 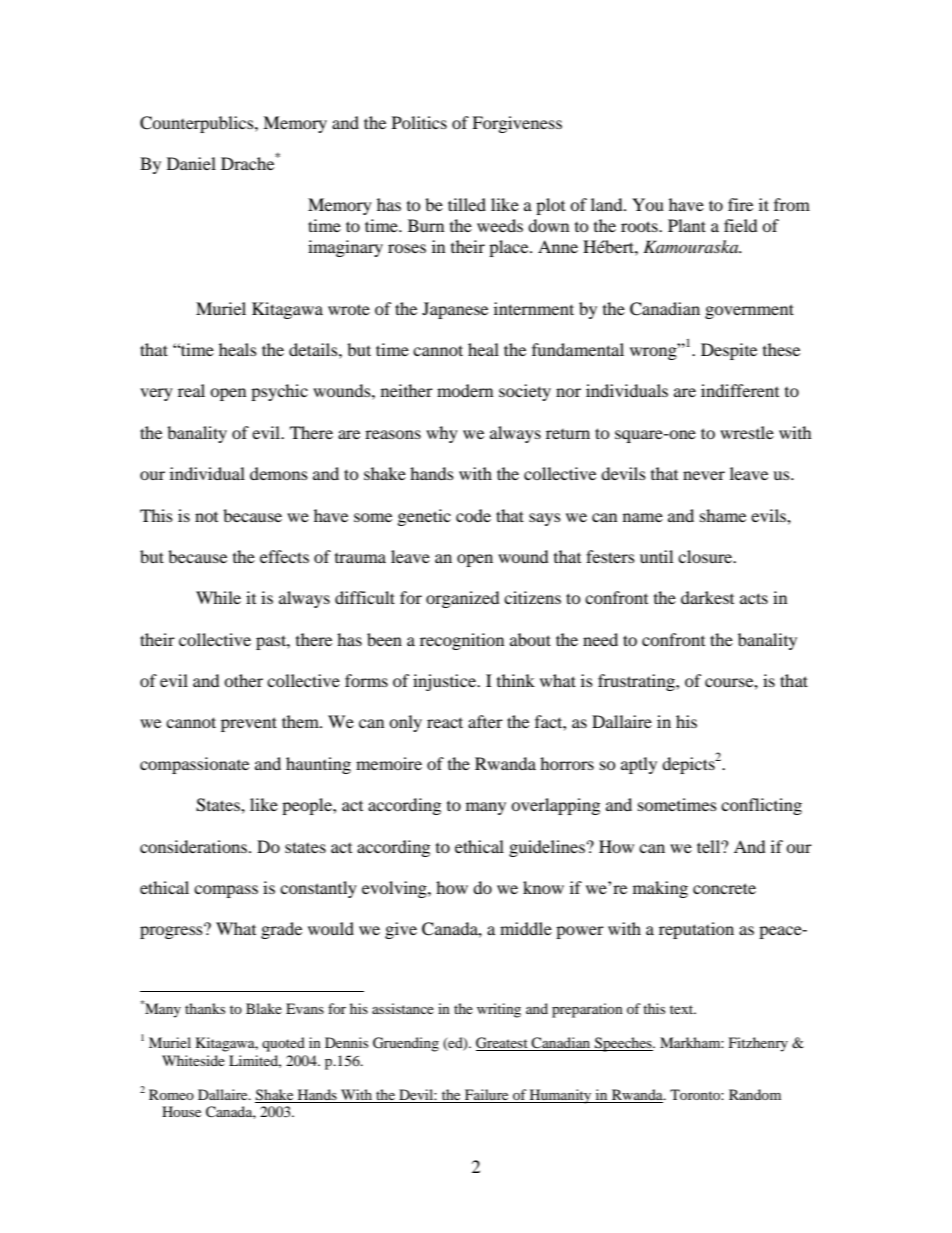 I want to click on Romeo, so click(x=171, y=1094).
